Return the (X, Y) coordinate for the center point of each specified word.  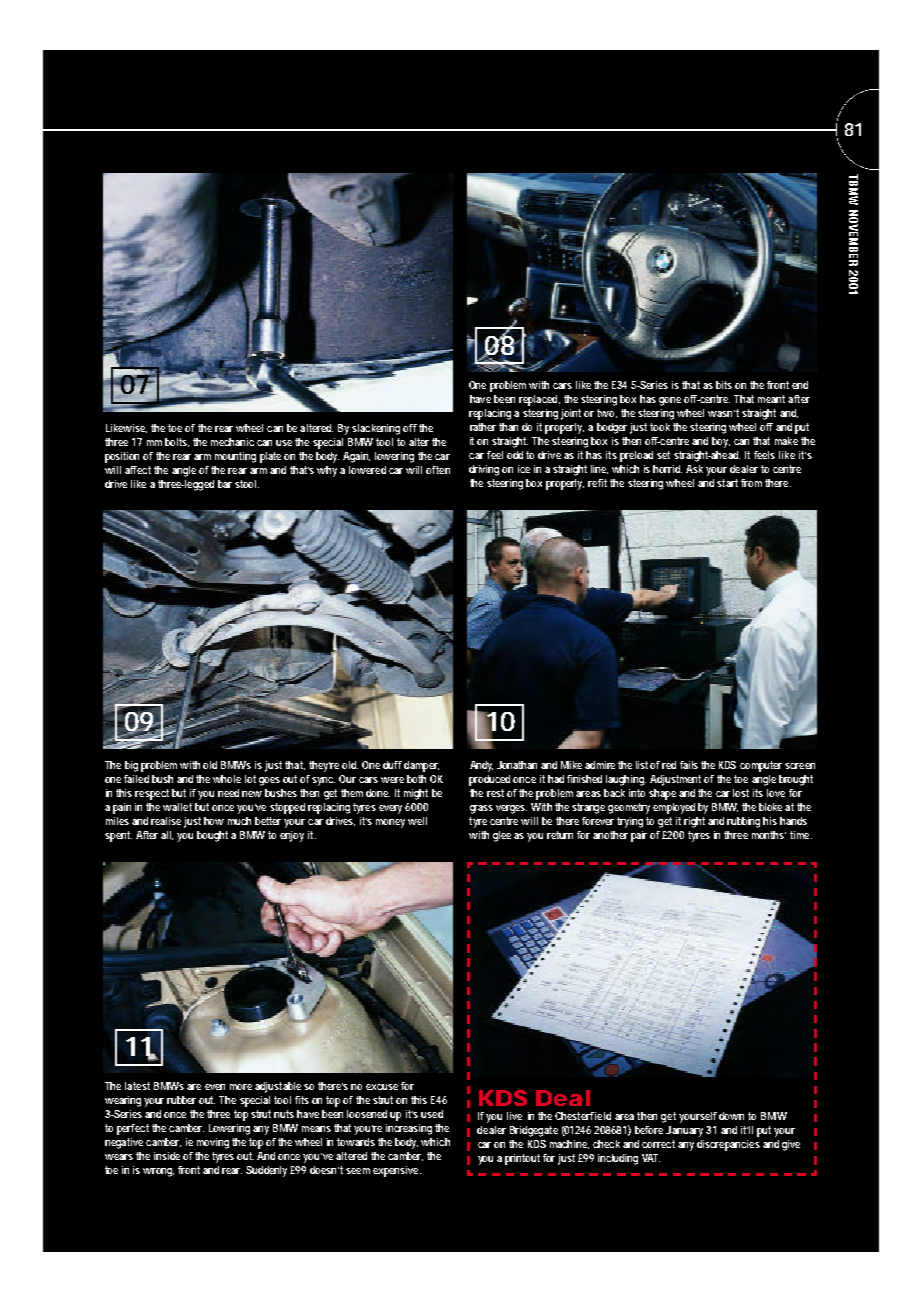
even (215, 1087)
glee (502, 836)
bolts (177, 442)
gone (670, 401)
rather (483, 427)
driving (484, 470)
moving (213, 1143)
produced (489, 780)
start (727, 483)
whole (227, 779)
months (769, 835)
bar (225, 484)
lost (741, 793)
